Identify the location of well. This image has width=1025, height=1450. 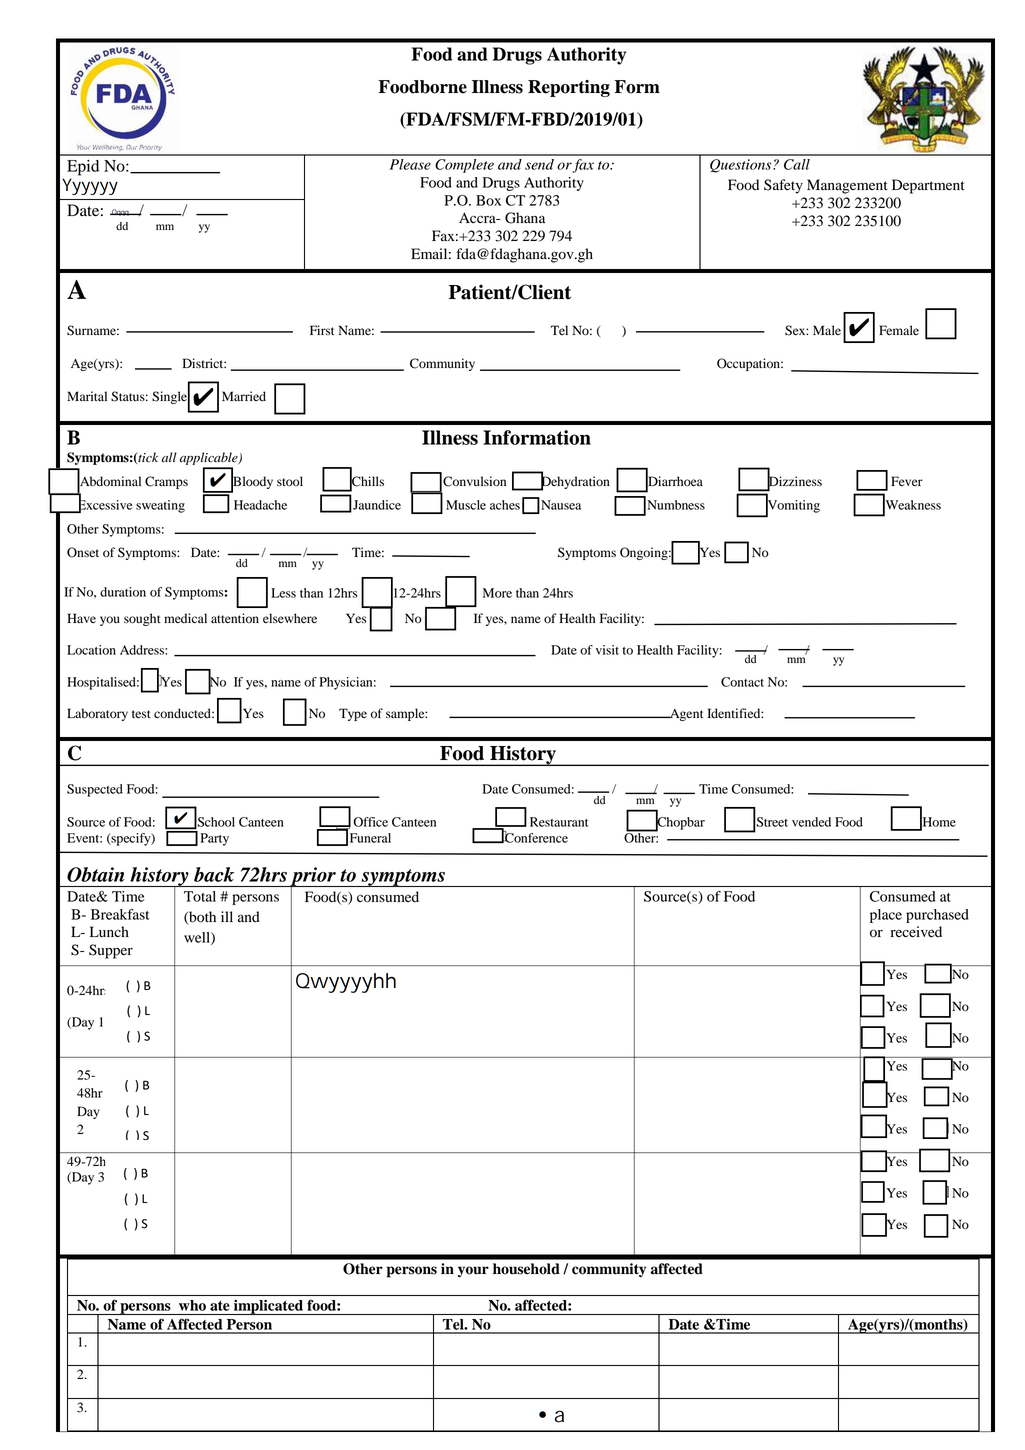
(198, 938).
